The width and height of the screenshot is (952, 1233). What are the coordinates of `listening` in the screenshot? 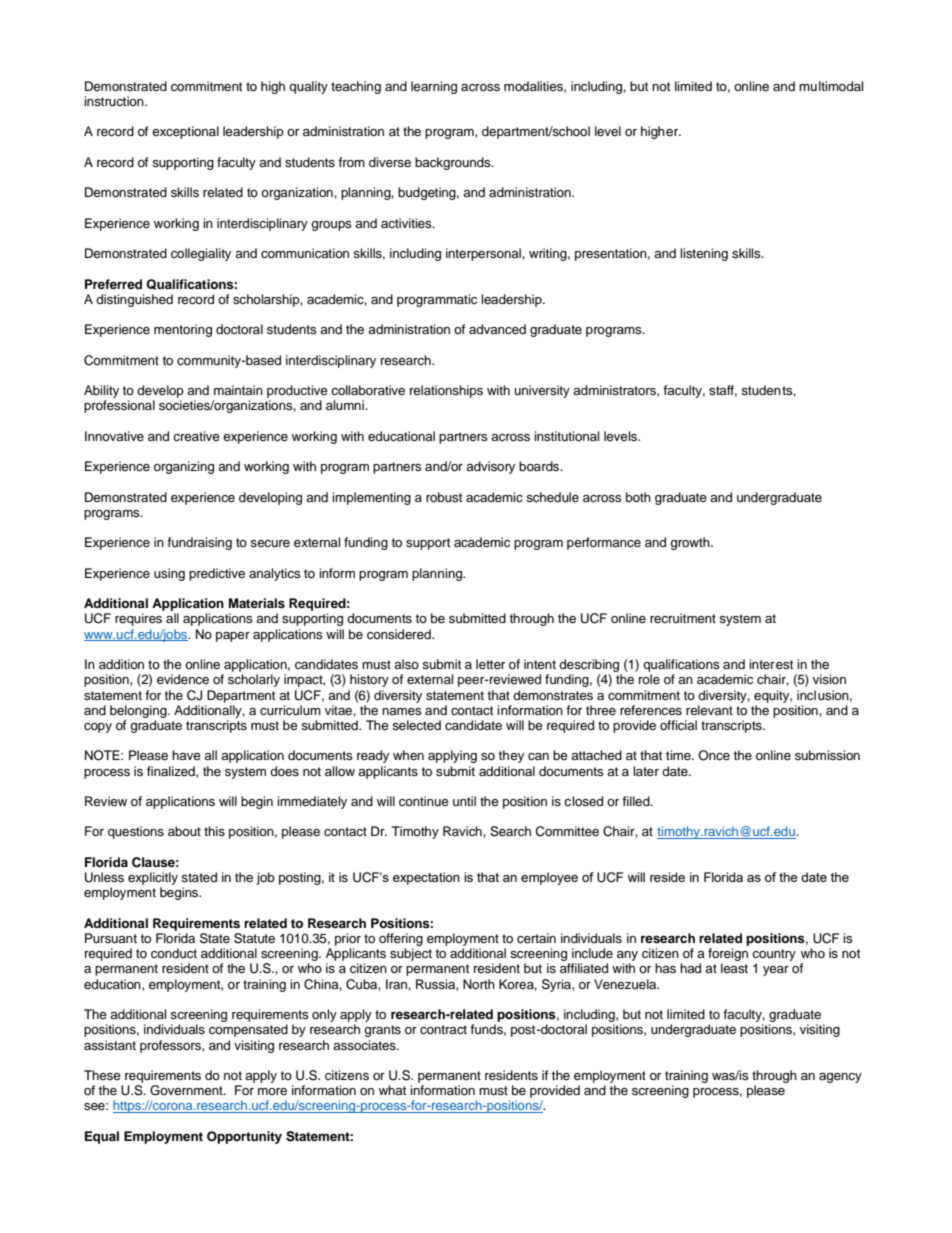 It's located at (704, 254).
